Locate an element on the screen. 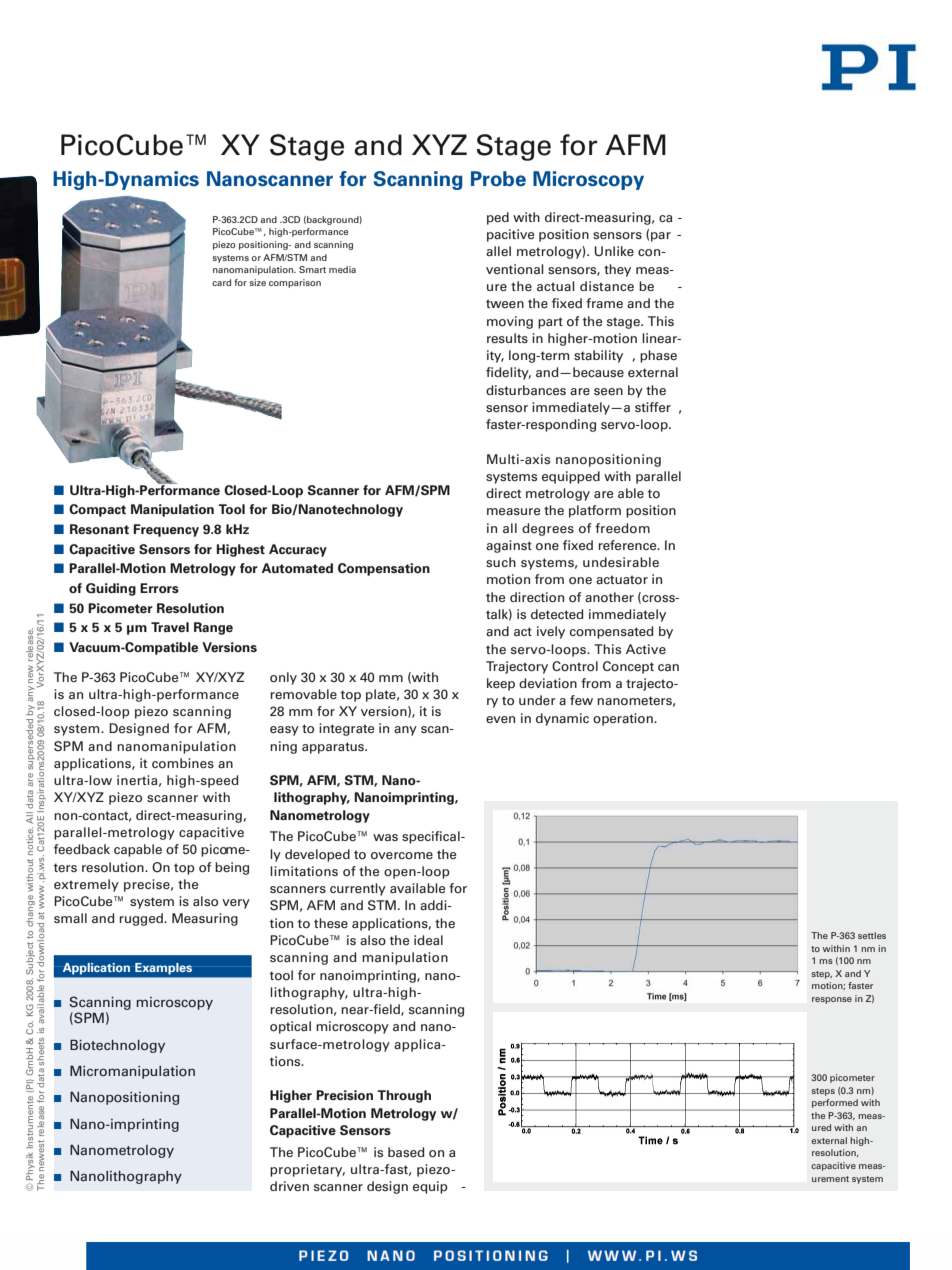 This screenshot has width=952, height=1270. Accuracy is located at coordinates (298, 550).
